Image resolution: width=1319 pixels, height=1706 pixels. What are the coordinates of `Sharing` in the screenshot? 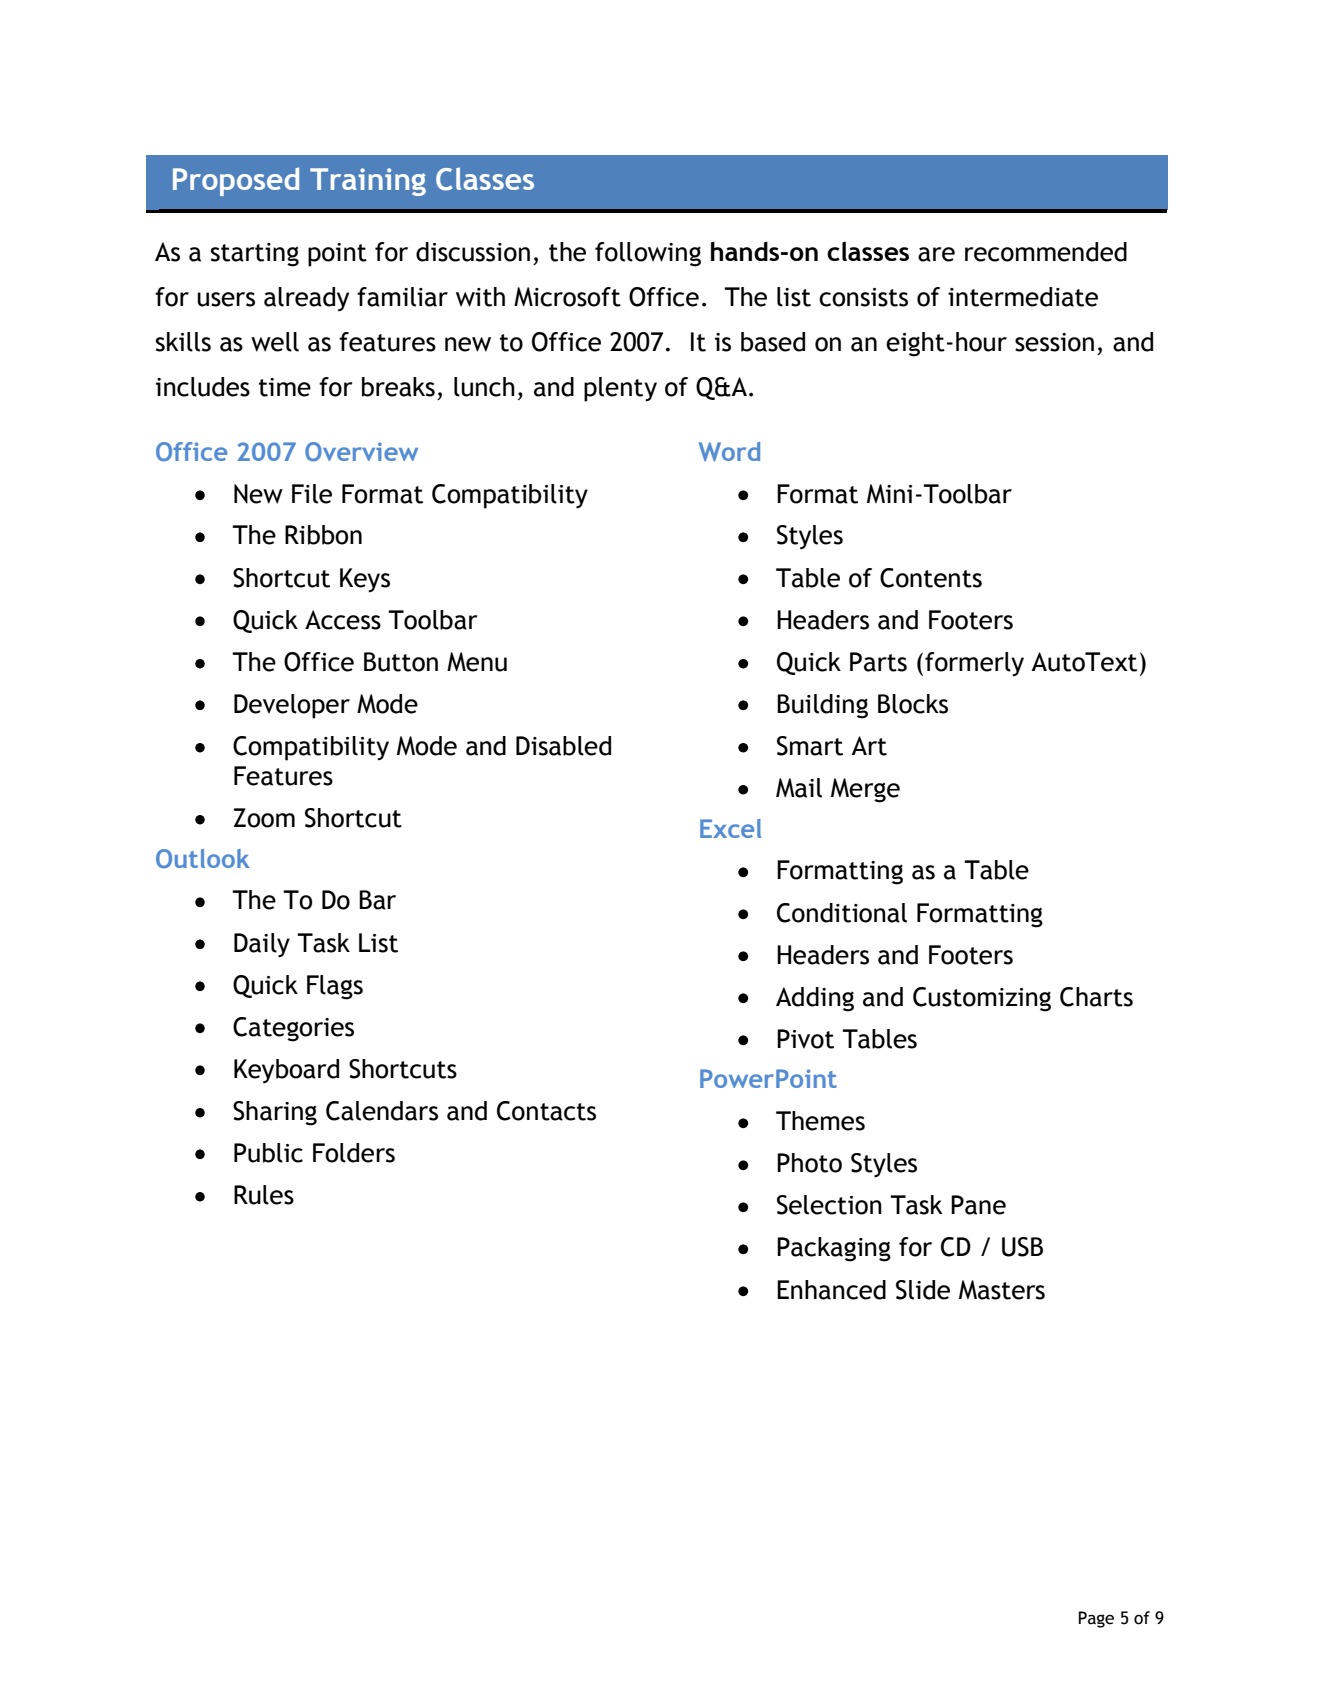 It's located at (275, 1113).
